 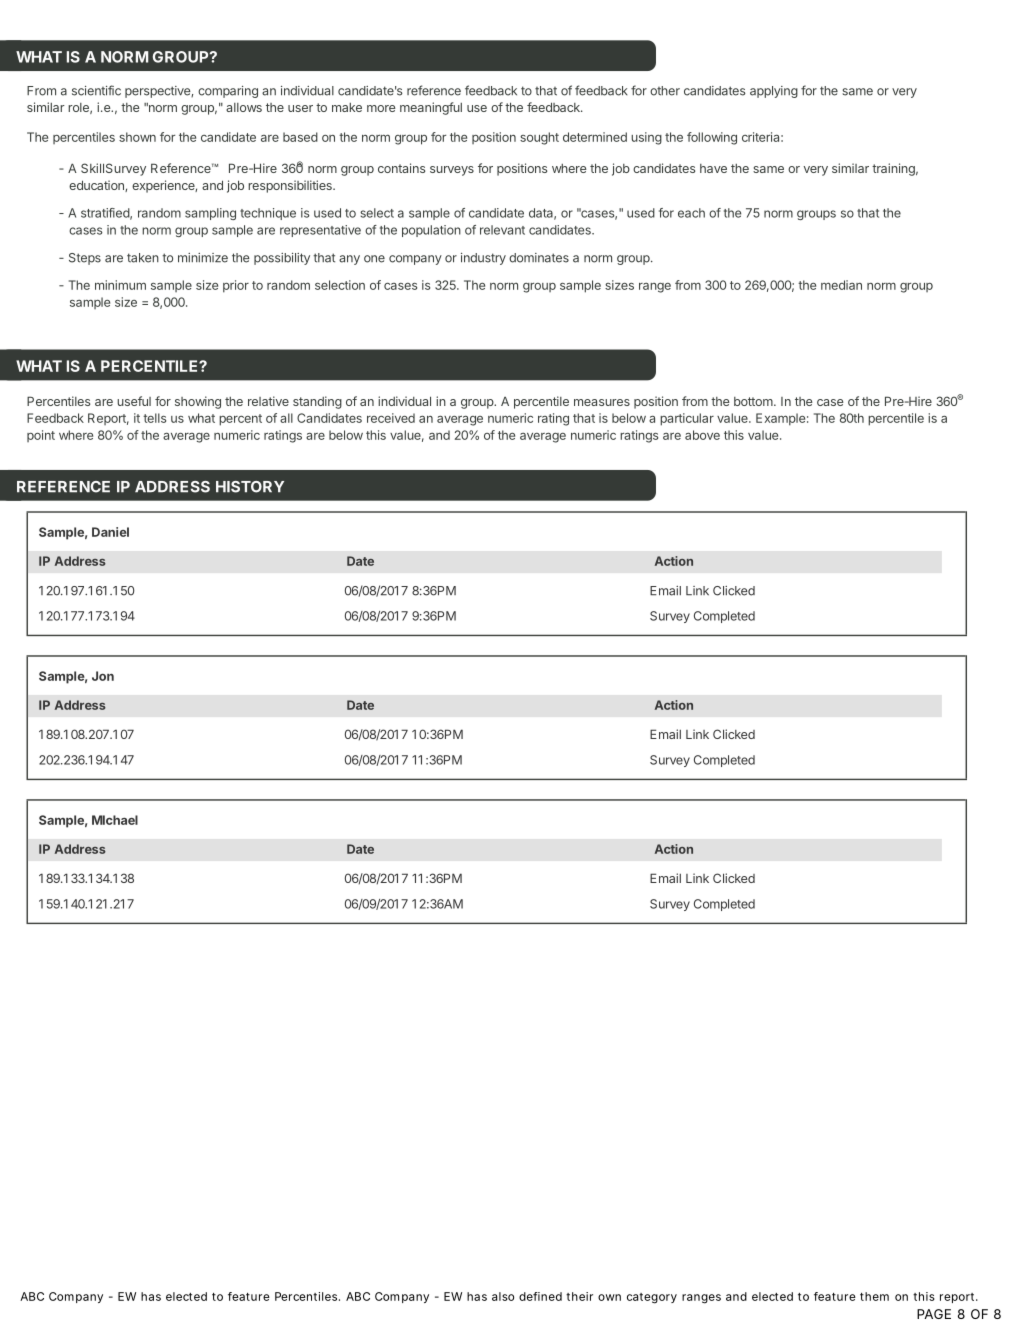 I want to click on Jon, so click(x=103, y=676).
